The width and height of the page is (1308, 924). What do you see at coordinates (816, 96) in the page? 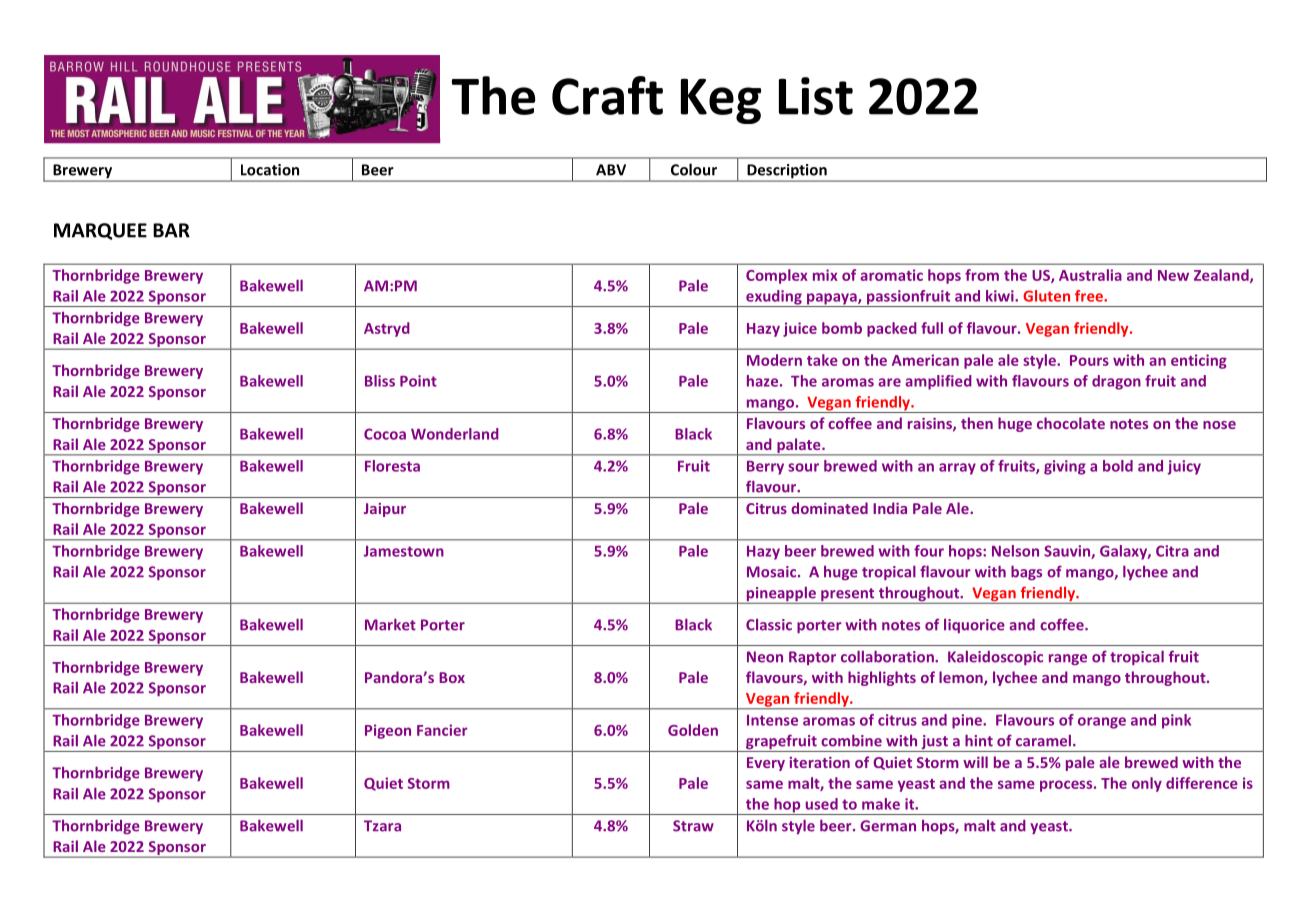
I see `List` at bounding box center [816, 96].
